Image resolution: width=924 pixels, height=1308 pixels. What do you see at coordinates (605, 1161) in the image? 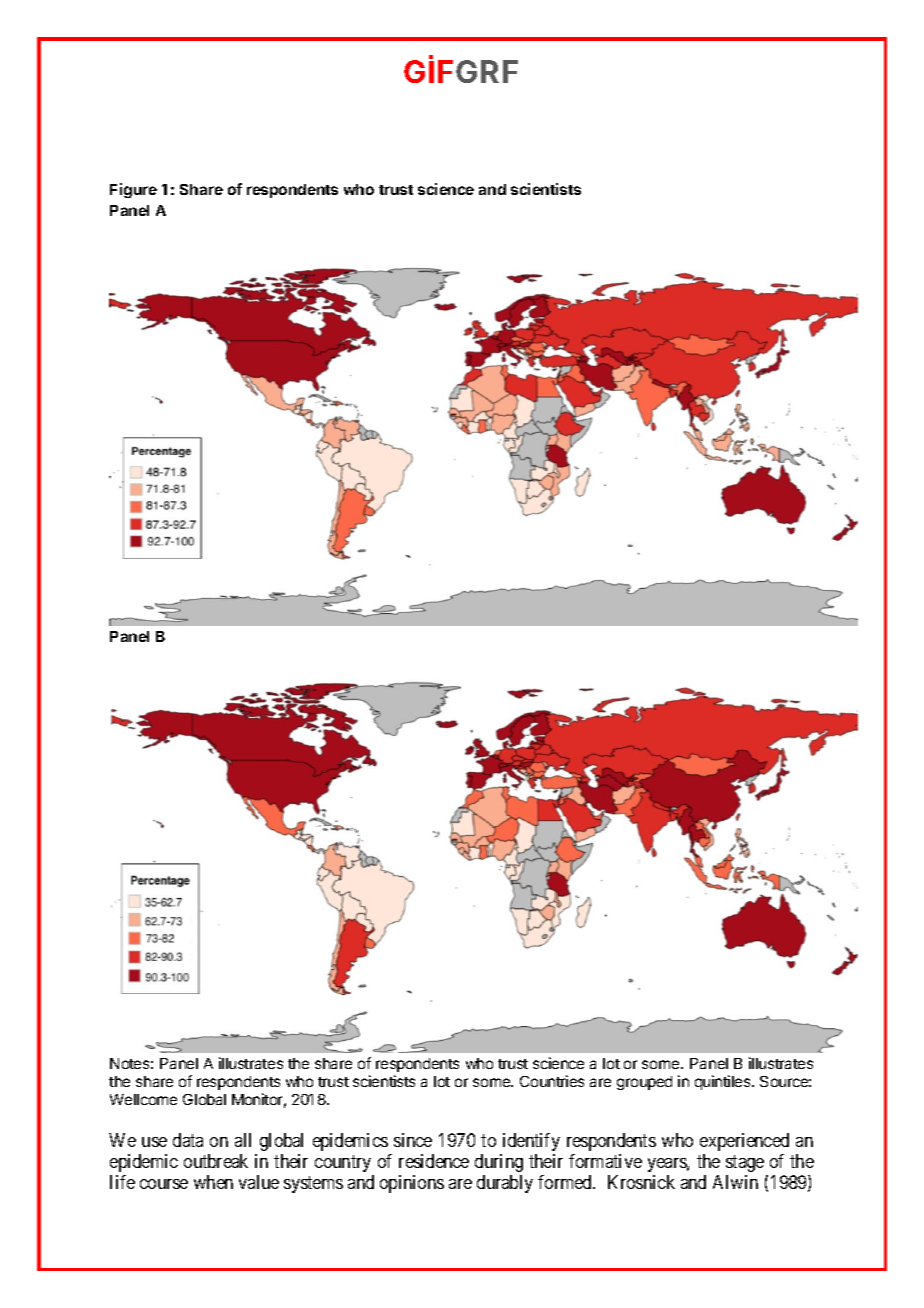
I see `formative` at bounding box center [605, 1161].
